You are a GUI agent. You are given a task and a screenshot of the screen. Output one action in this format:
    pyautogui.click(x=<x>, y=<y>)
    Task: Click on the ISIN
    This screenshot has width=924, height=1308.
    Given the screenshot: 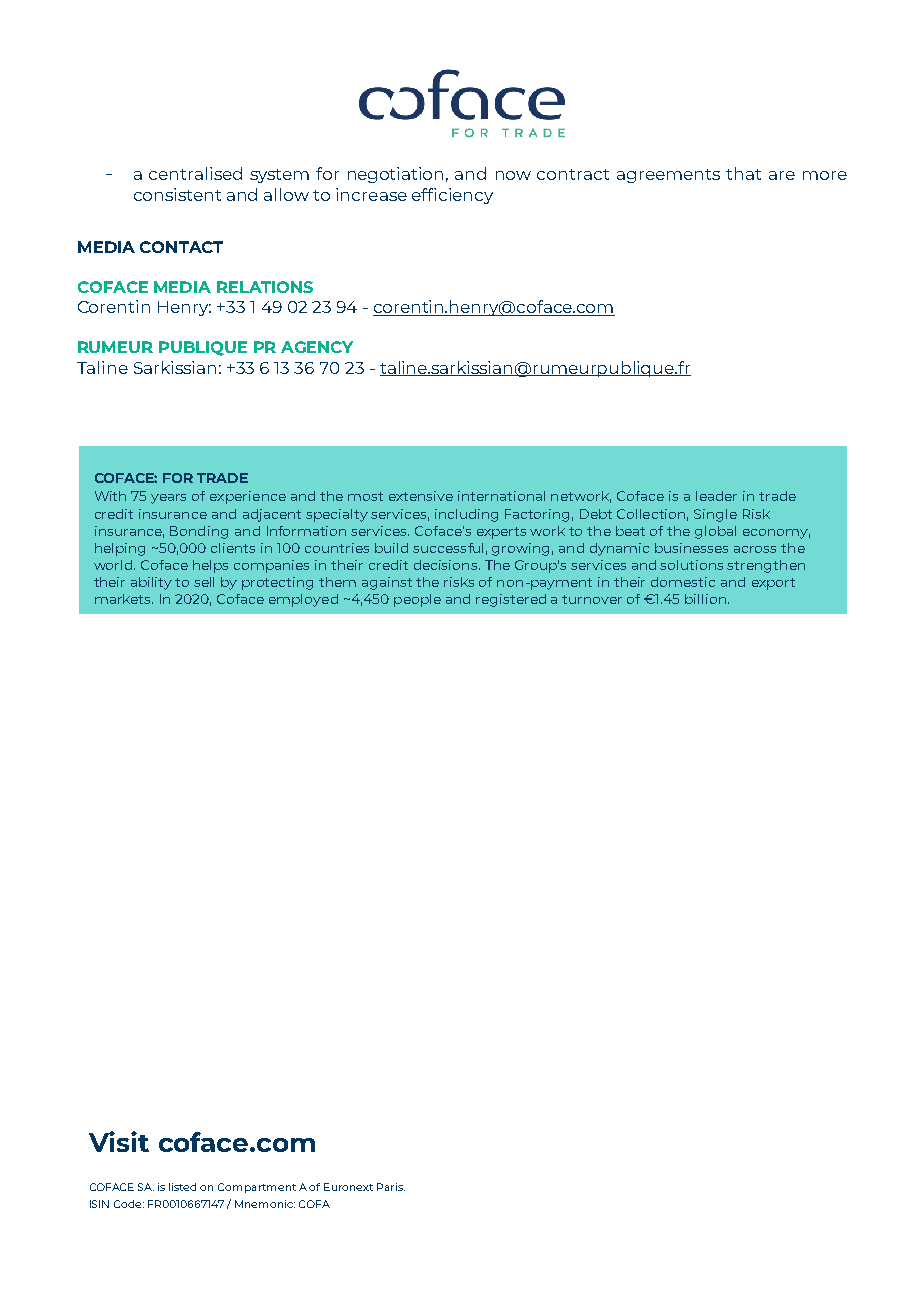 What is the action you would take?
    pyautogui.click(x=99, y=1204)
